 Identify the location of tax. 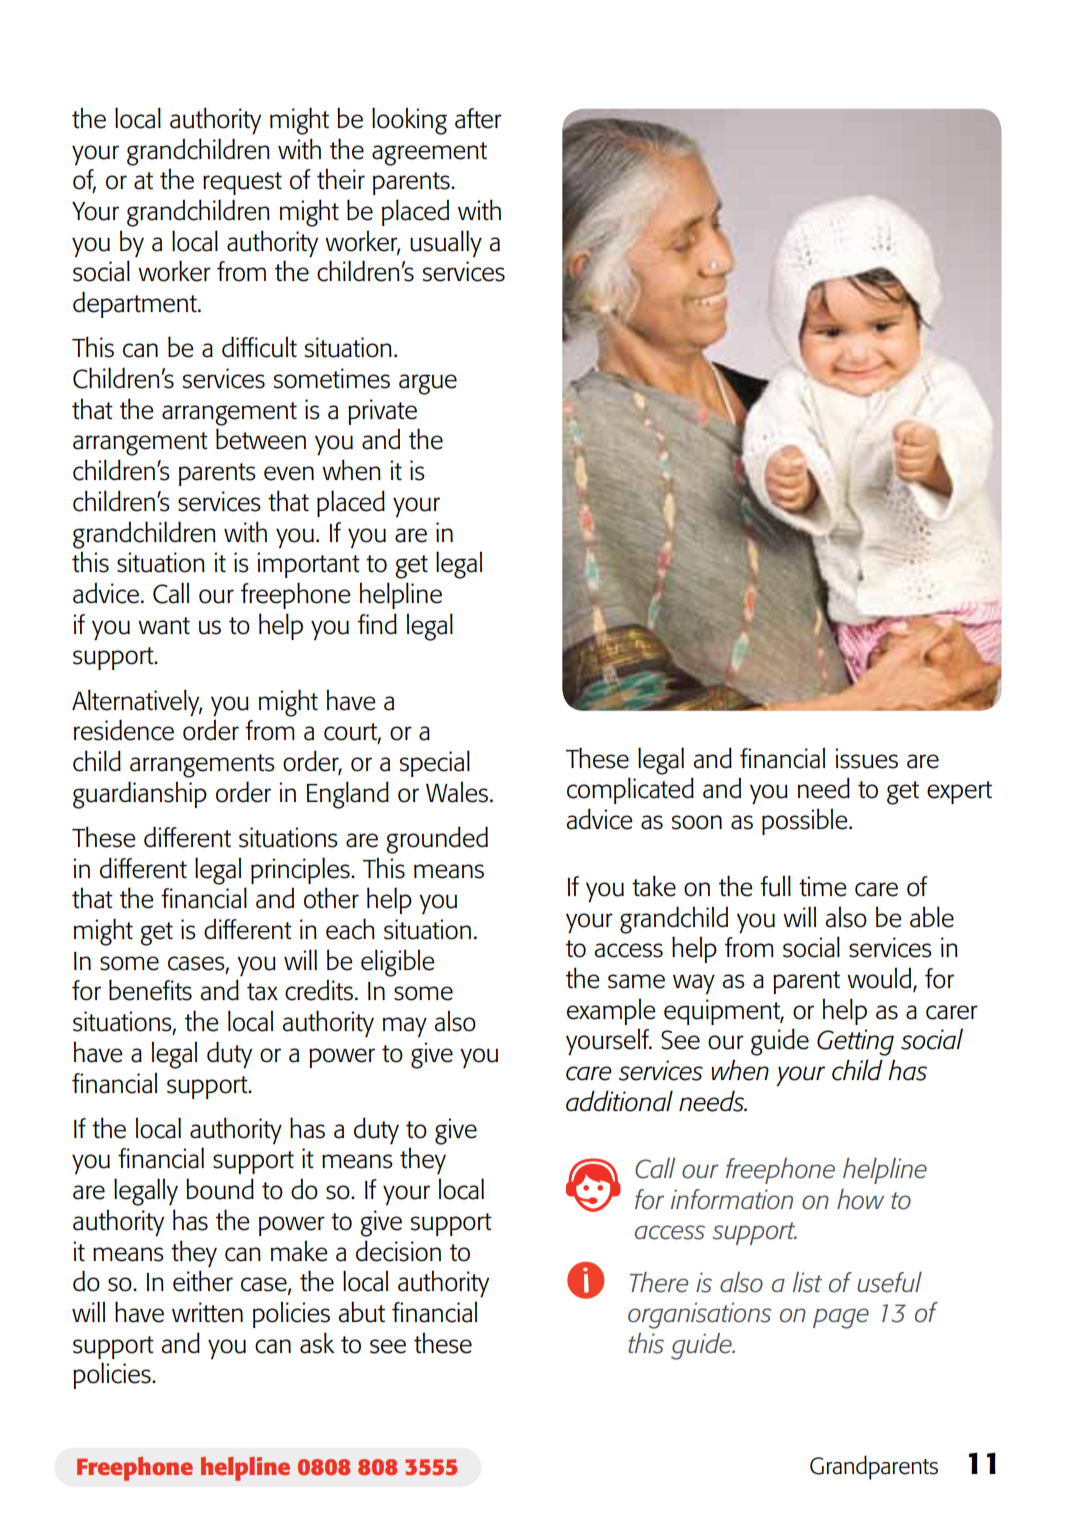
(262, 992).
